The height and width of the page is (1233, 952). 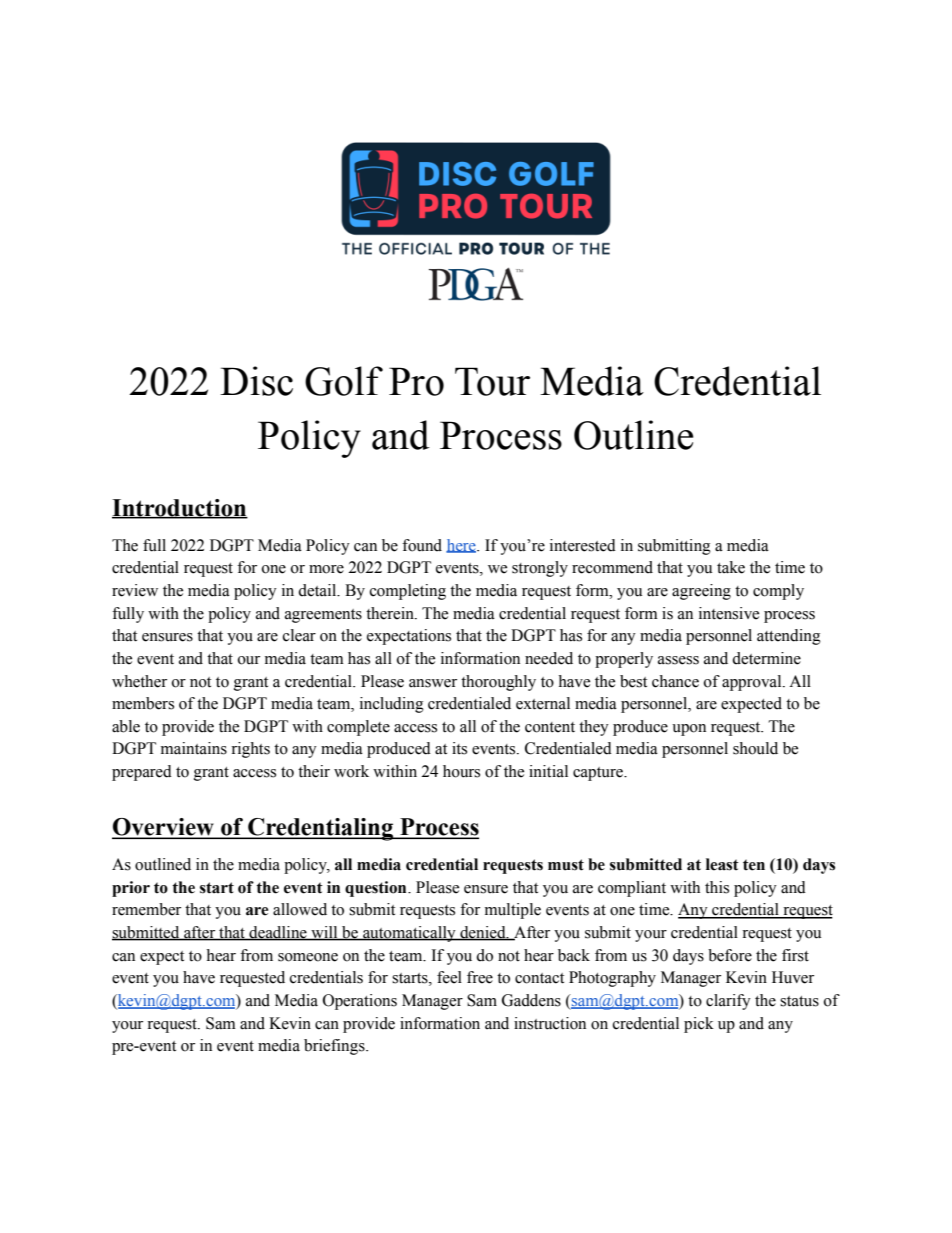 What do you see at coordinates (164, 828) in the page?
I see `Overview` at bounding box center [164, 828].
